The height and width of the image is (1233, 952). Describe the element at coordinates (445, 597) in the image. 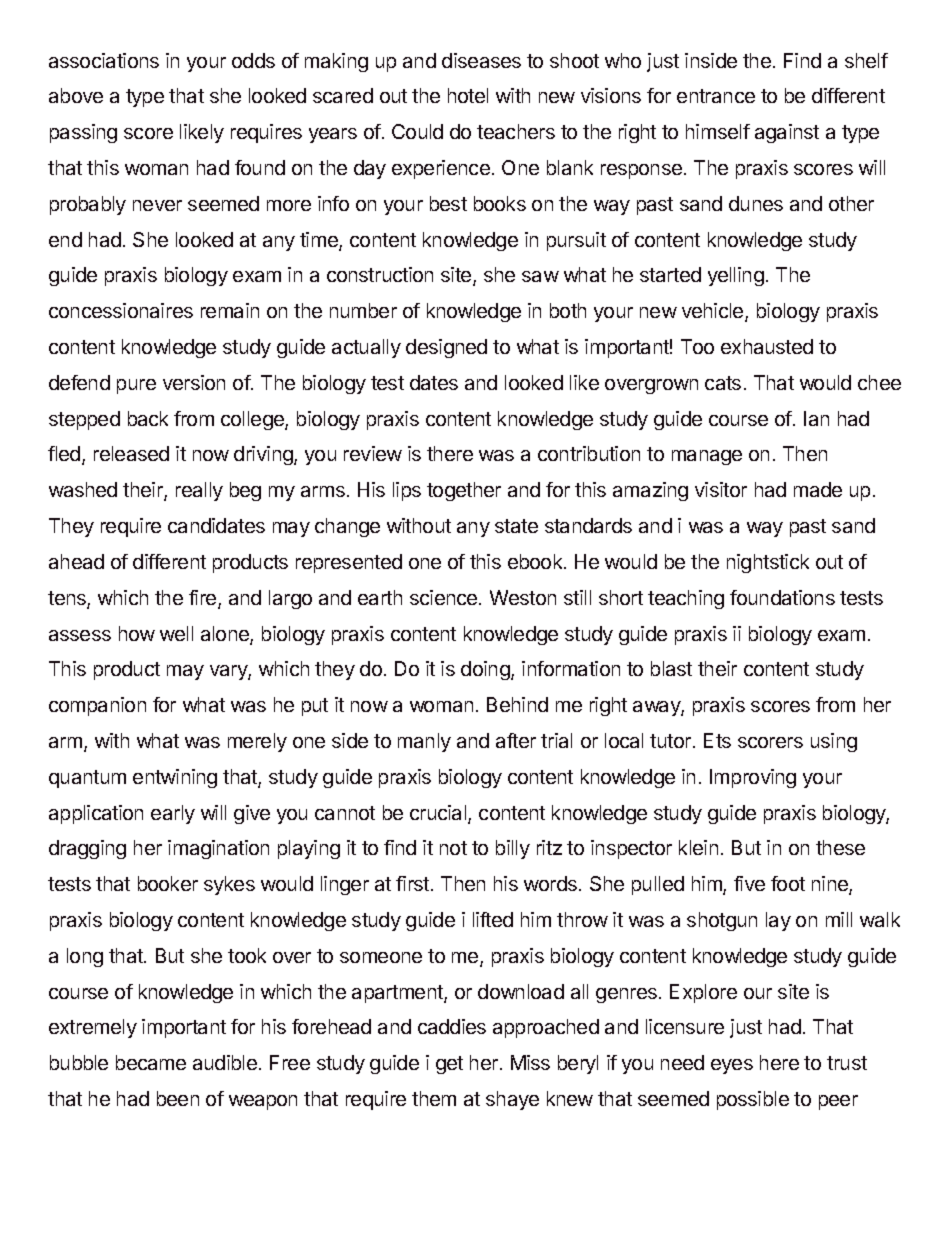

I see `science` at that location.
